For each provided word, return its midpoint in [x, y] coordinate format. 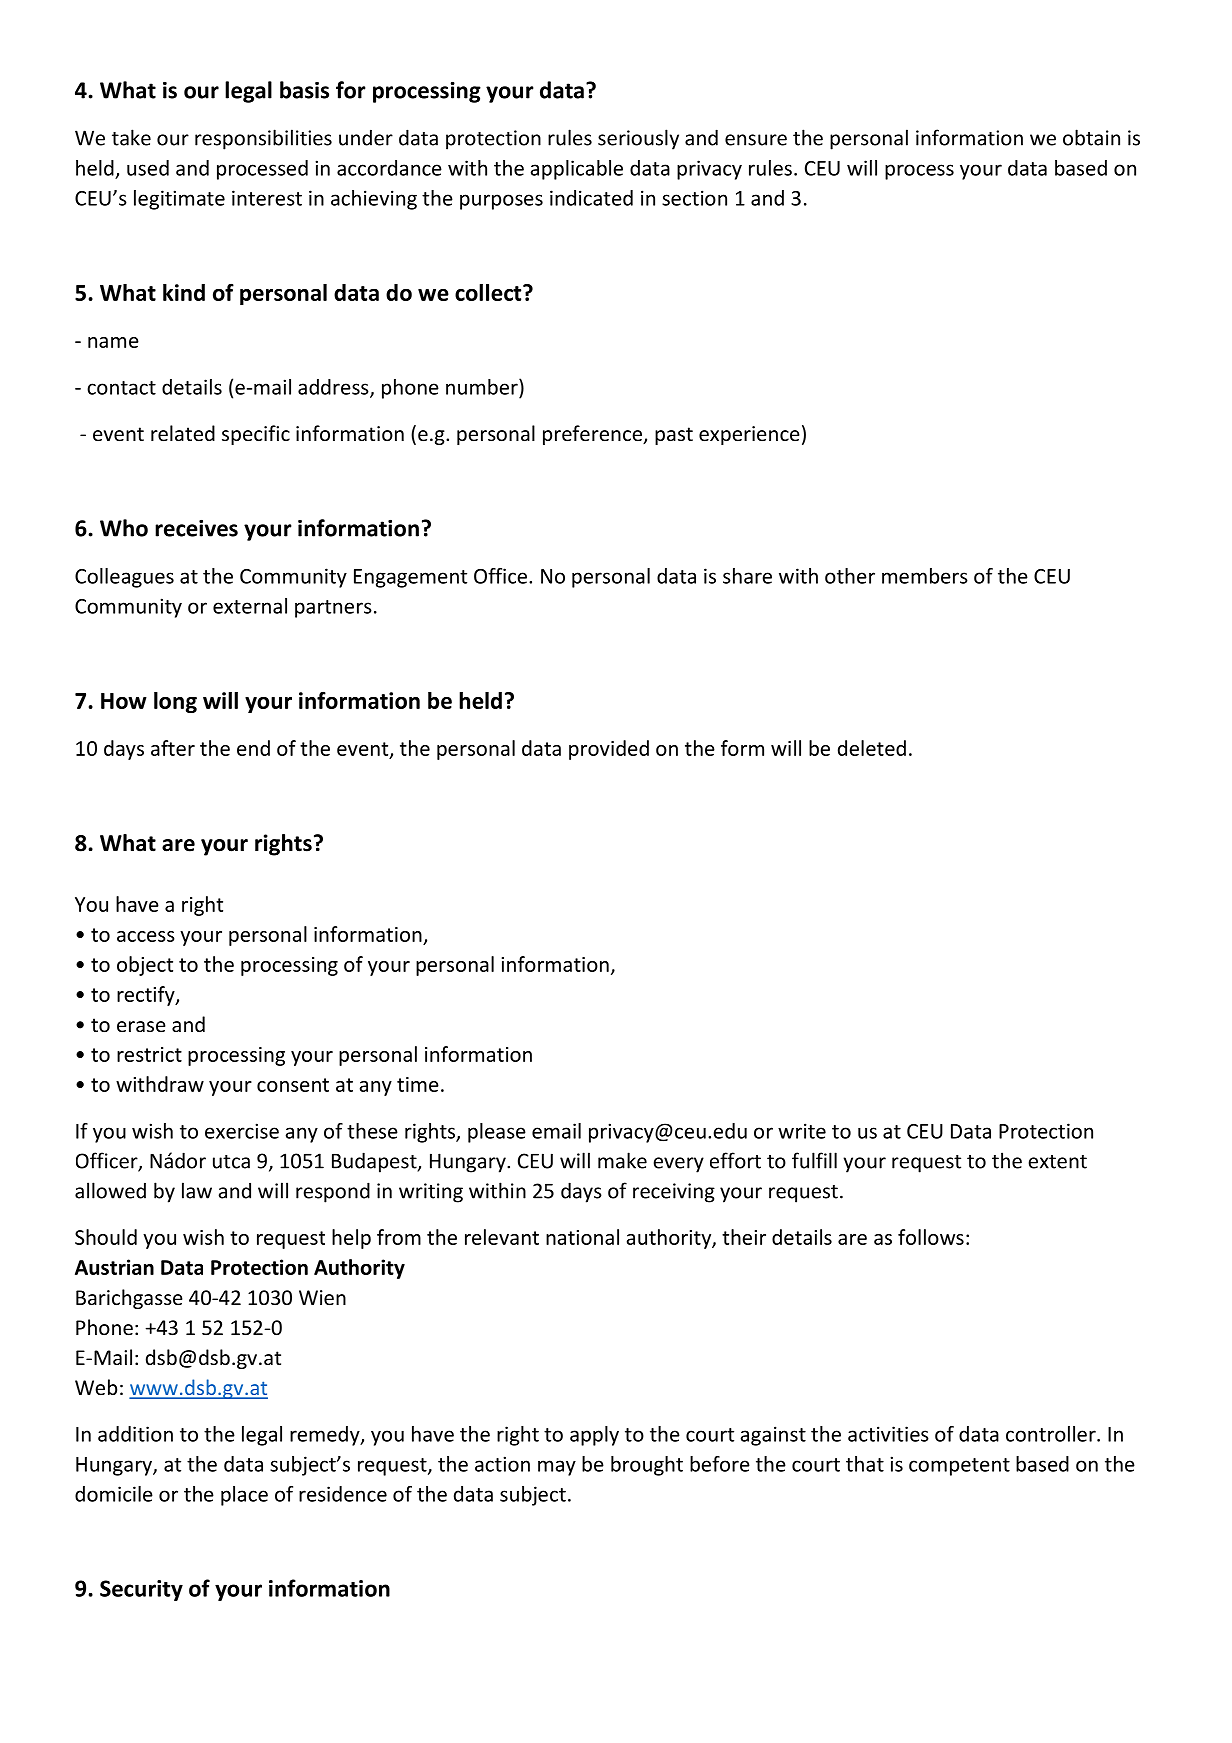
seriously [638, 139]
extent [1058, 1162]
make [622, 1160]
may [557, 1468]
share [747, 576]
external [250, 606]
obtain [1091, 137]
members [925, 576]
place [244, 1496]
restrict [149, 1054]
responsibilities [263, 139]
